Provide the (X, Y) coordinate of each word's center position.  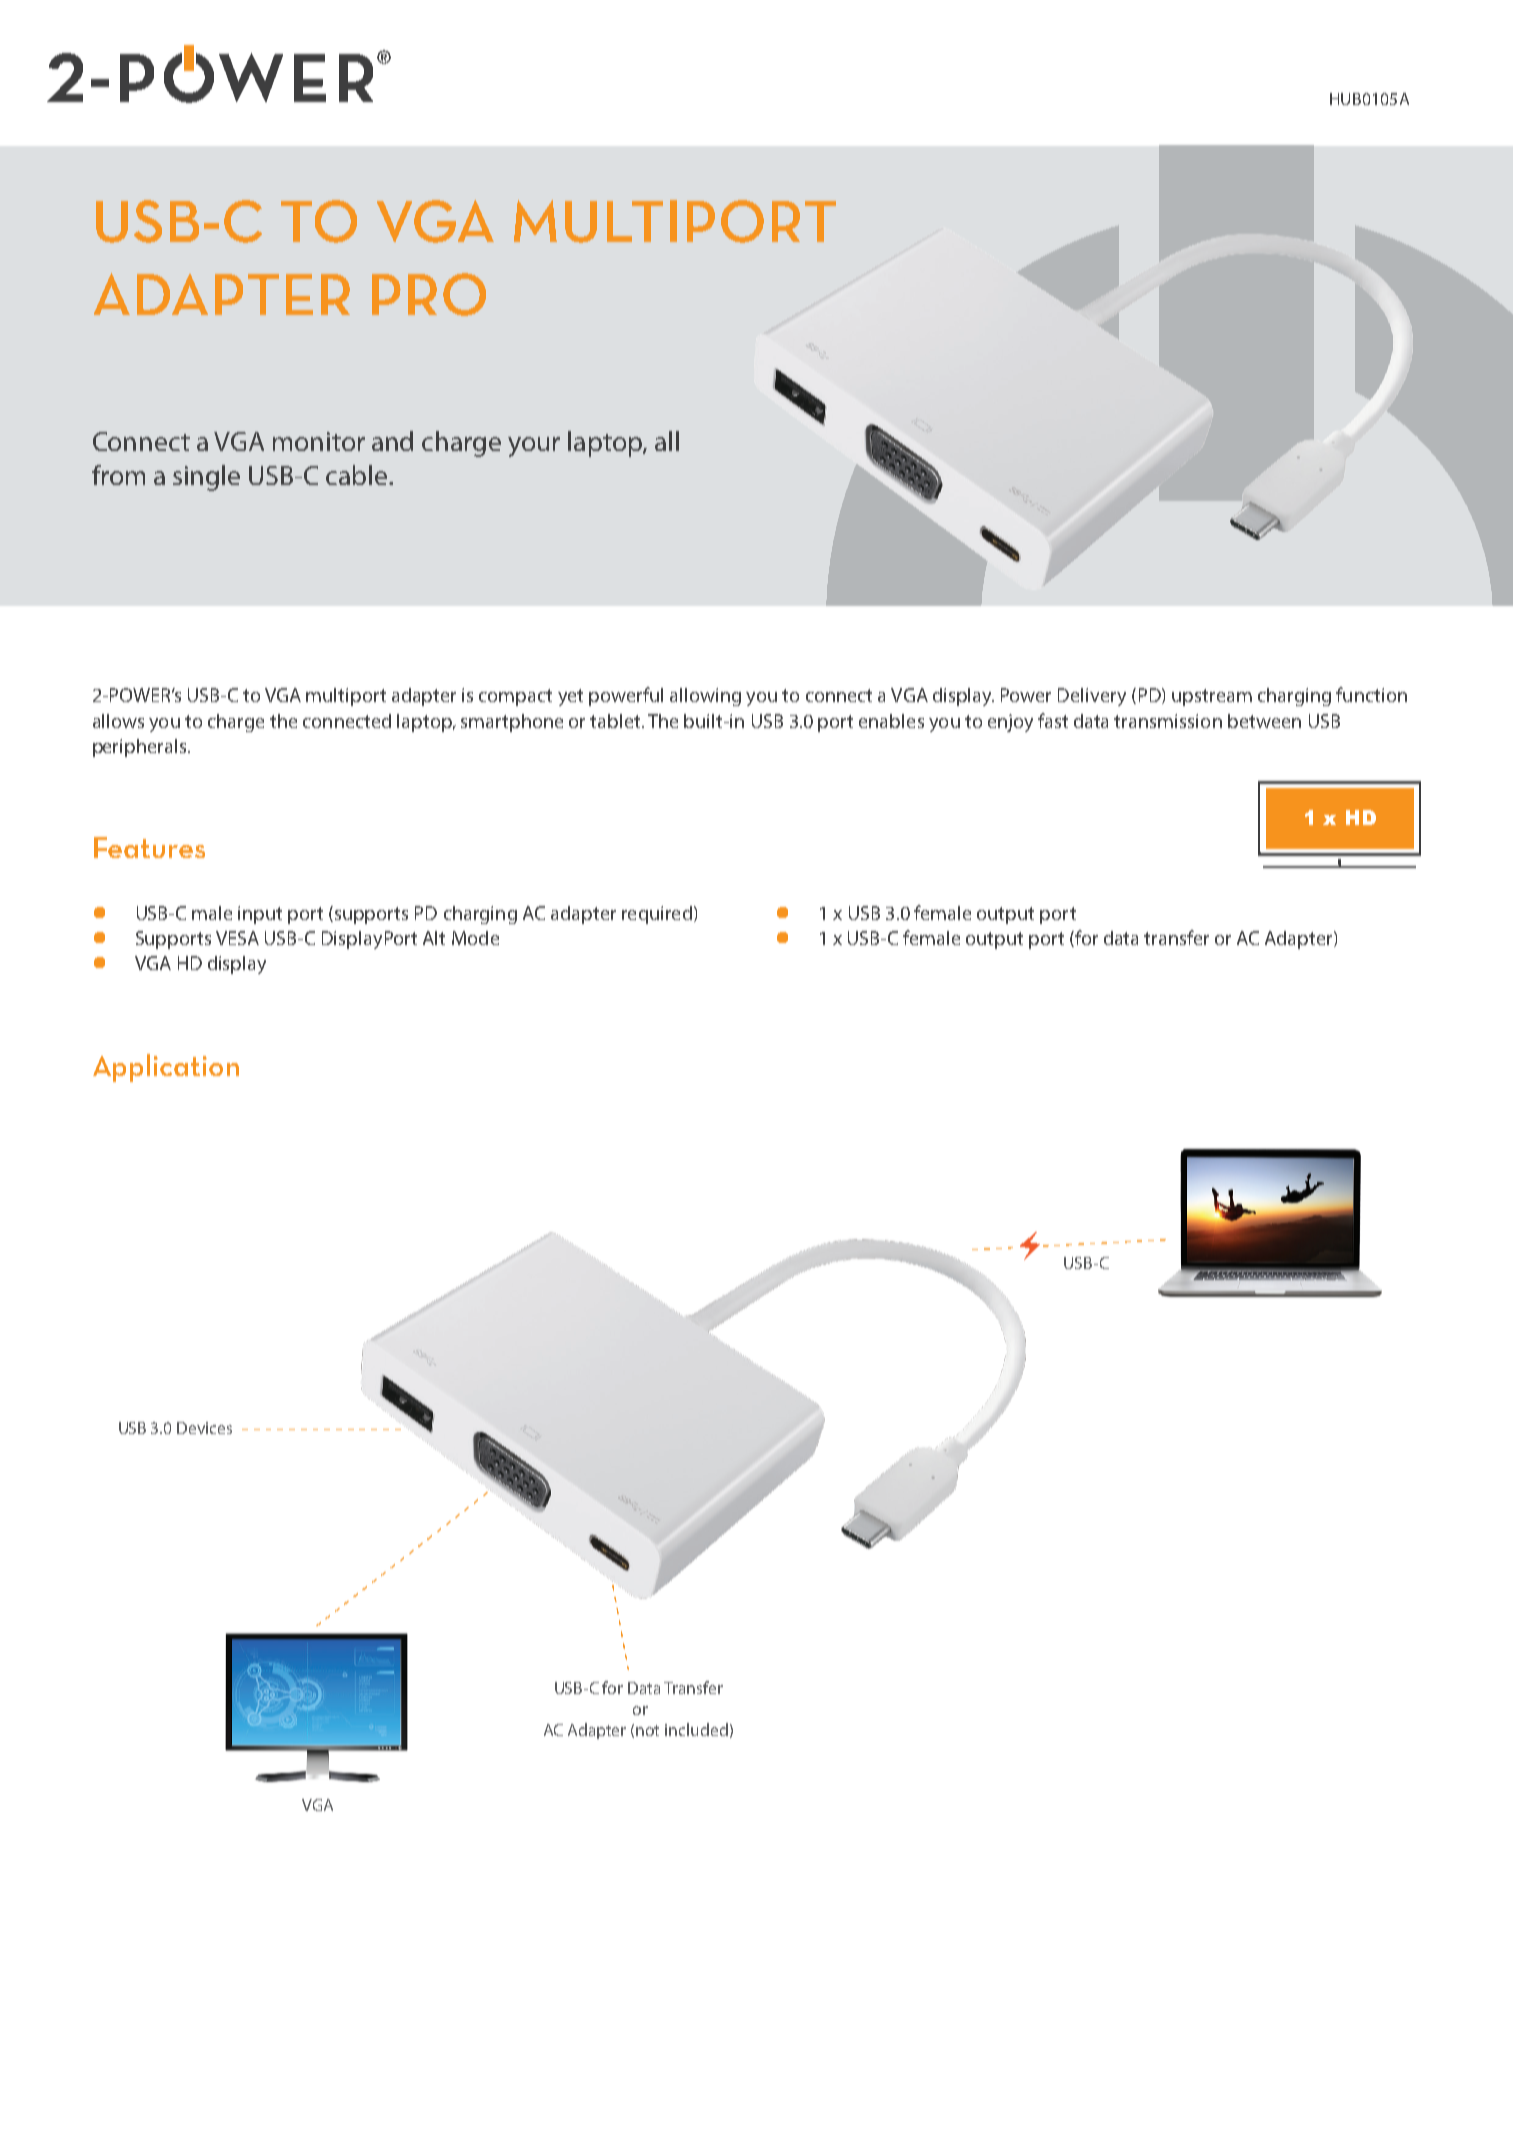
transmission (1168, 721)
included (696, 1729)
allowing (705, 697)
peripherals (141, 748)
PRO (429, 294)
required (657, 915)
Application (166, 1068)
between (1264, 721)
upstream (1212, 697)
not (647, 1730)
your (534, 447)
